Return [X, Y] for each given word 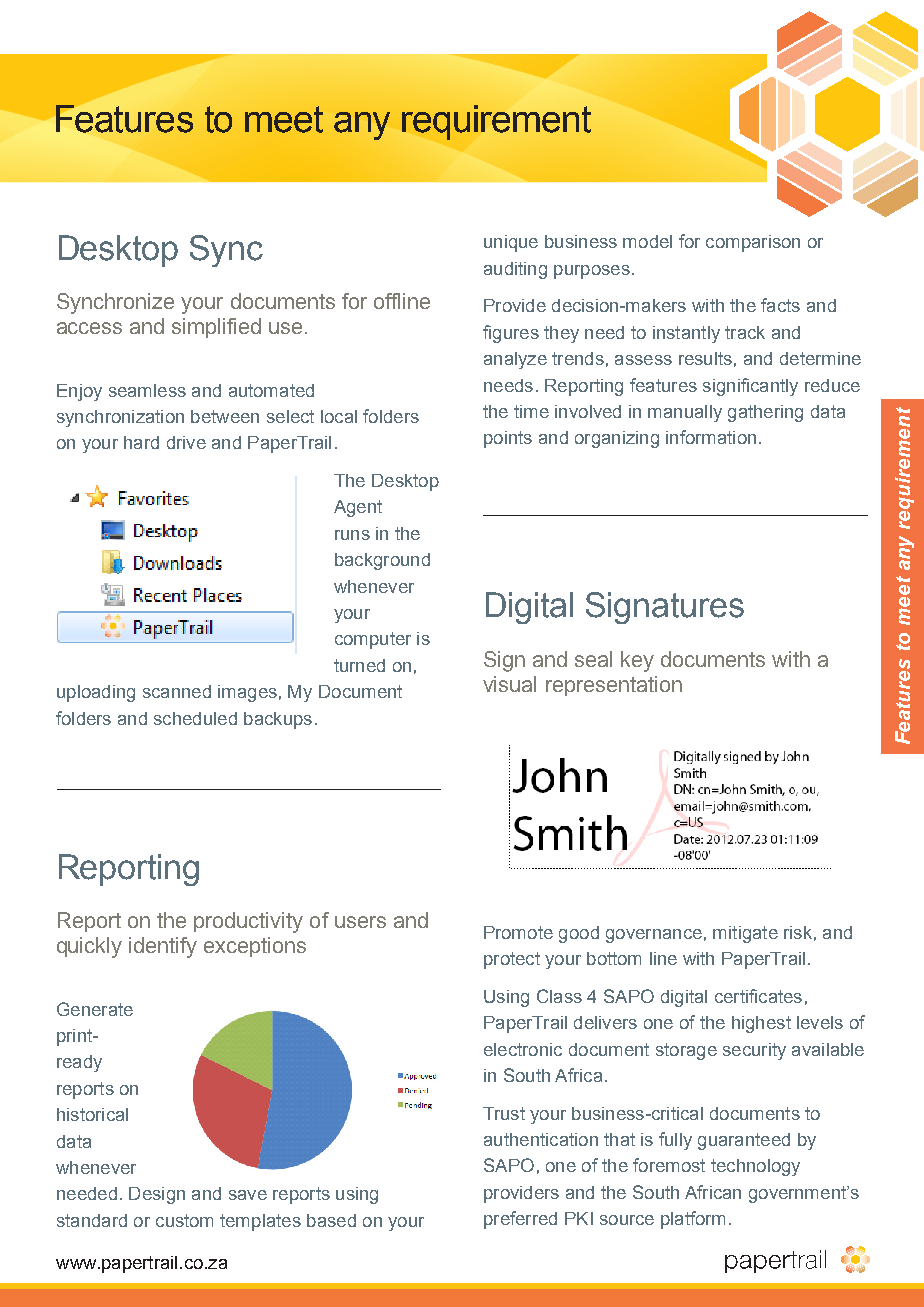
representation [614, 686]
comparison [753, 243]
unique [511, 243]
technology [755, 1167]
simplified [216, 328]
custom [184, 1220]
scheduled [195, 718]
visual [509, 684]
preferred [520, 1220]
